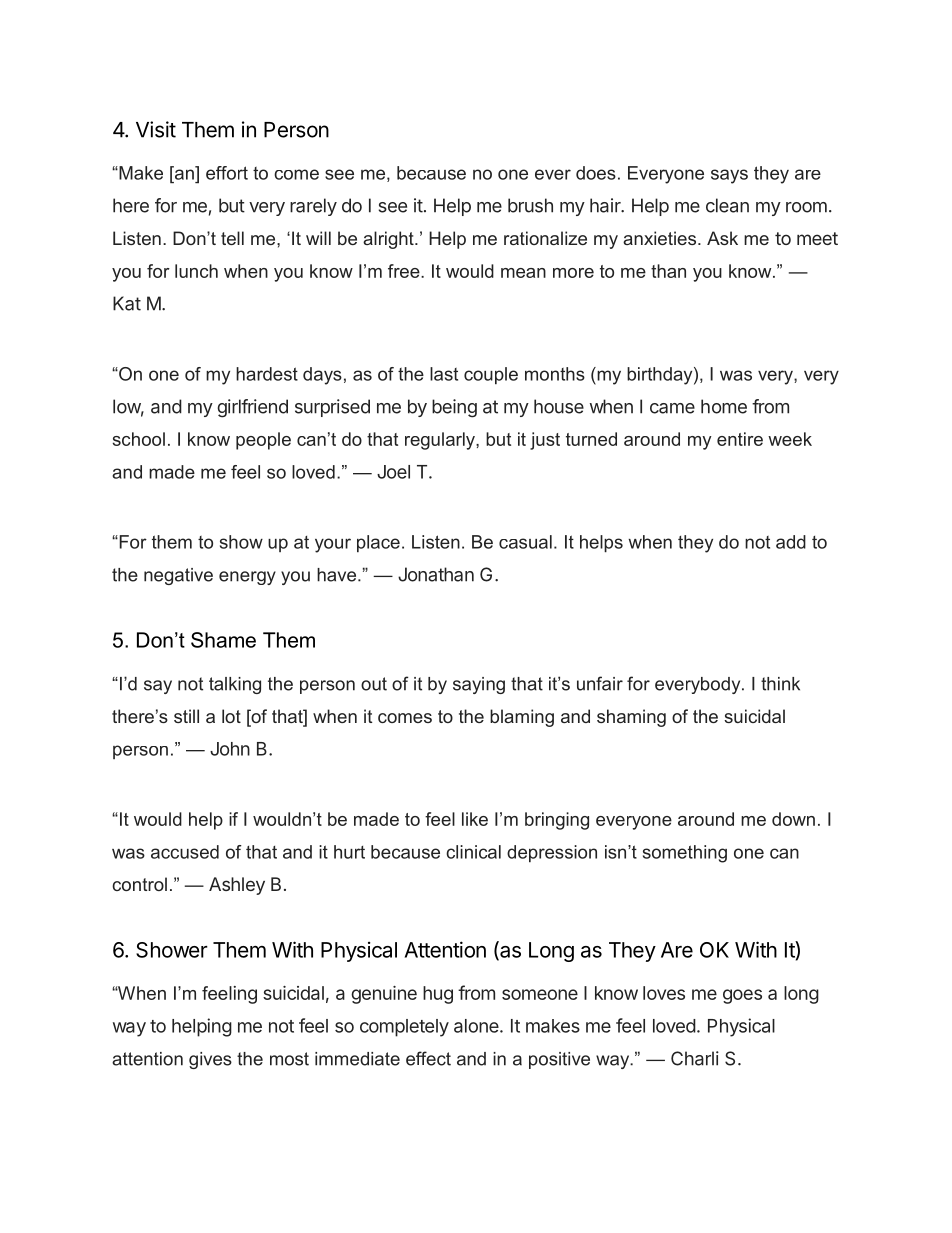 This screenshot has height=1233, width=952. I want to click on gives, so click(210, 1060).
